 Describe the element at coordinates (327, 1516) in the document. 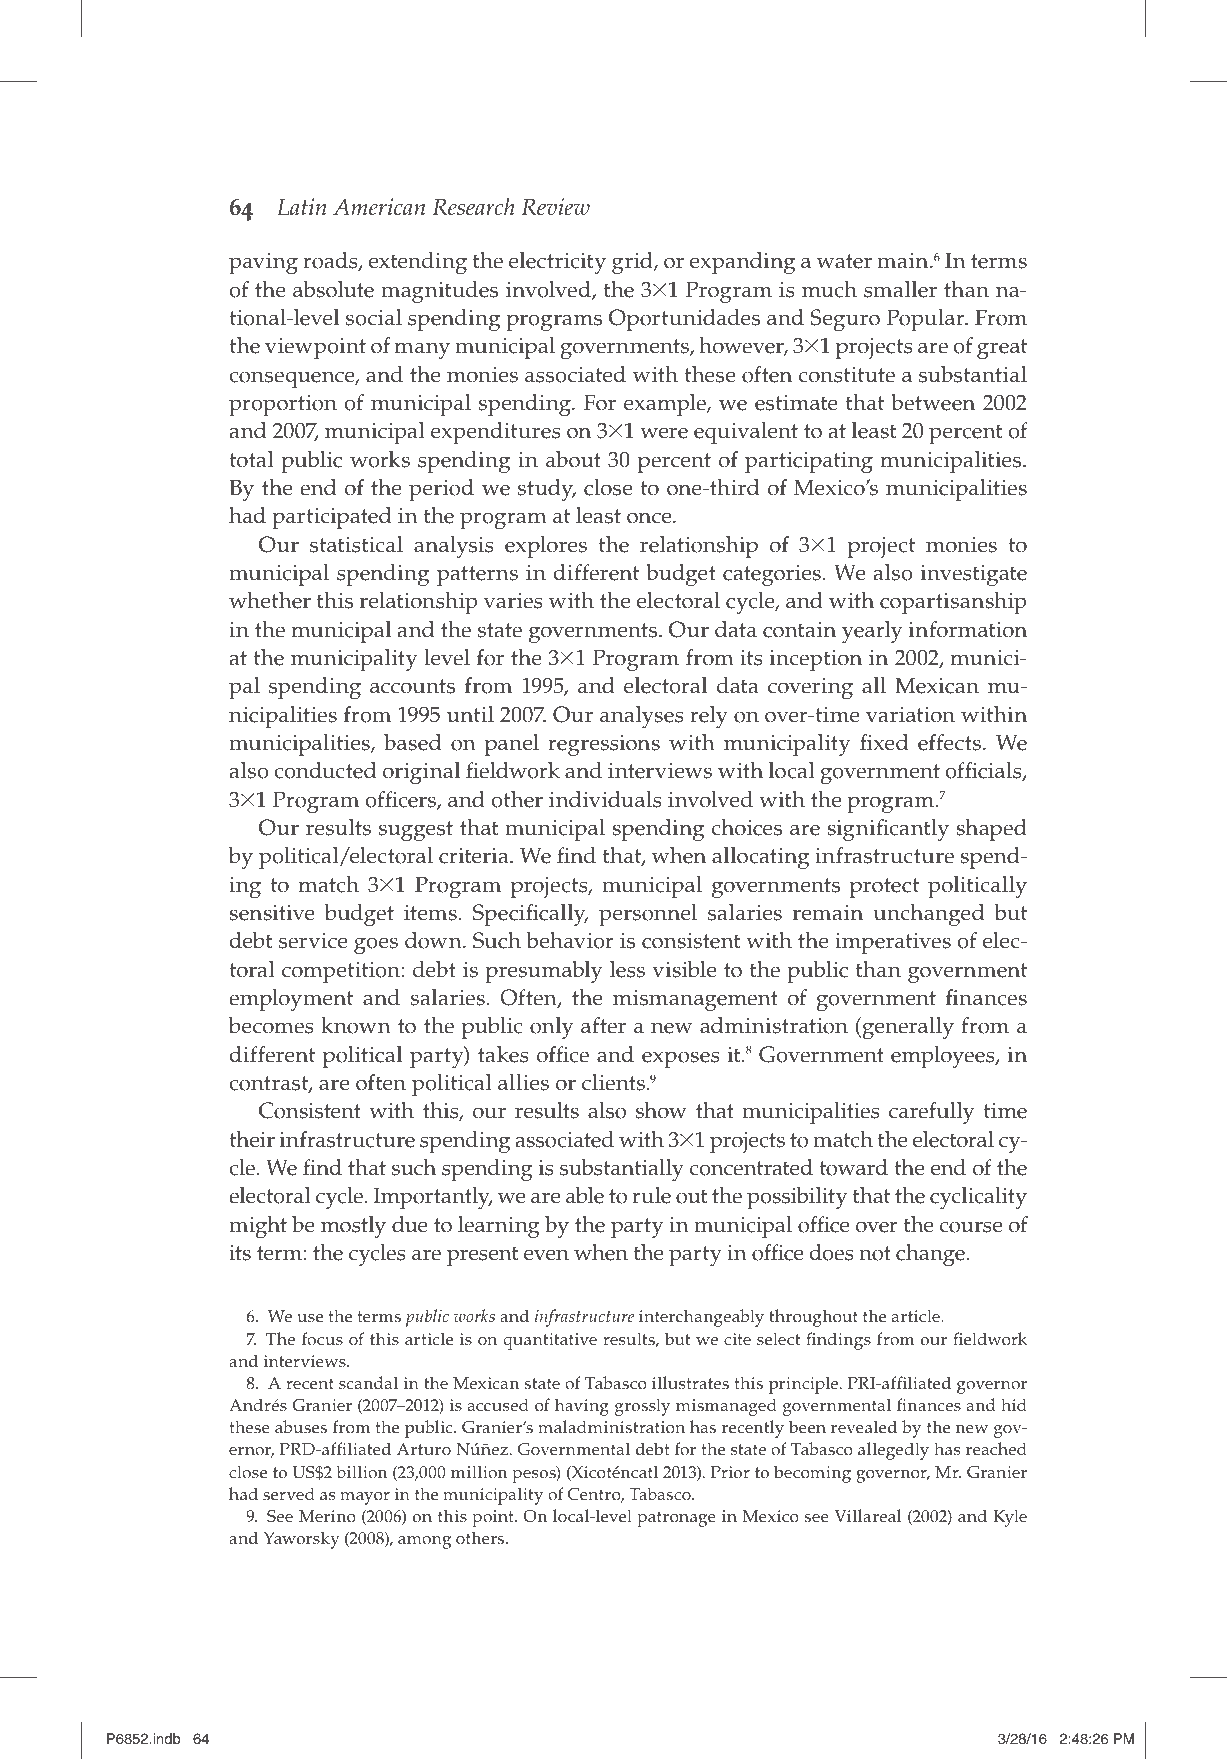

I see `Merino` at that location.
